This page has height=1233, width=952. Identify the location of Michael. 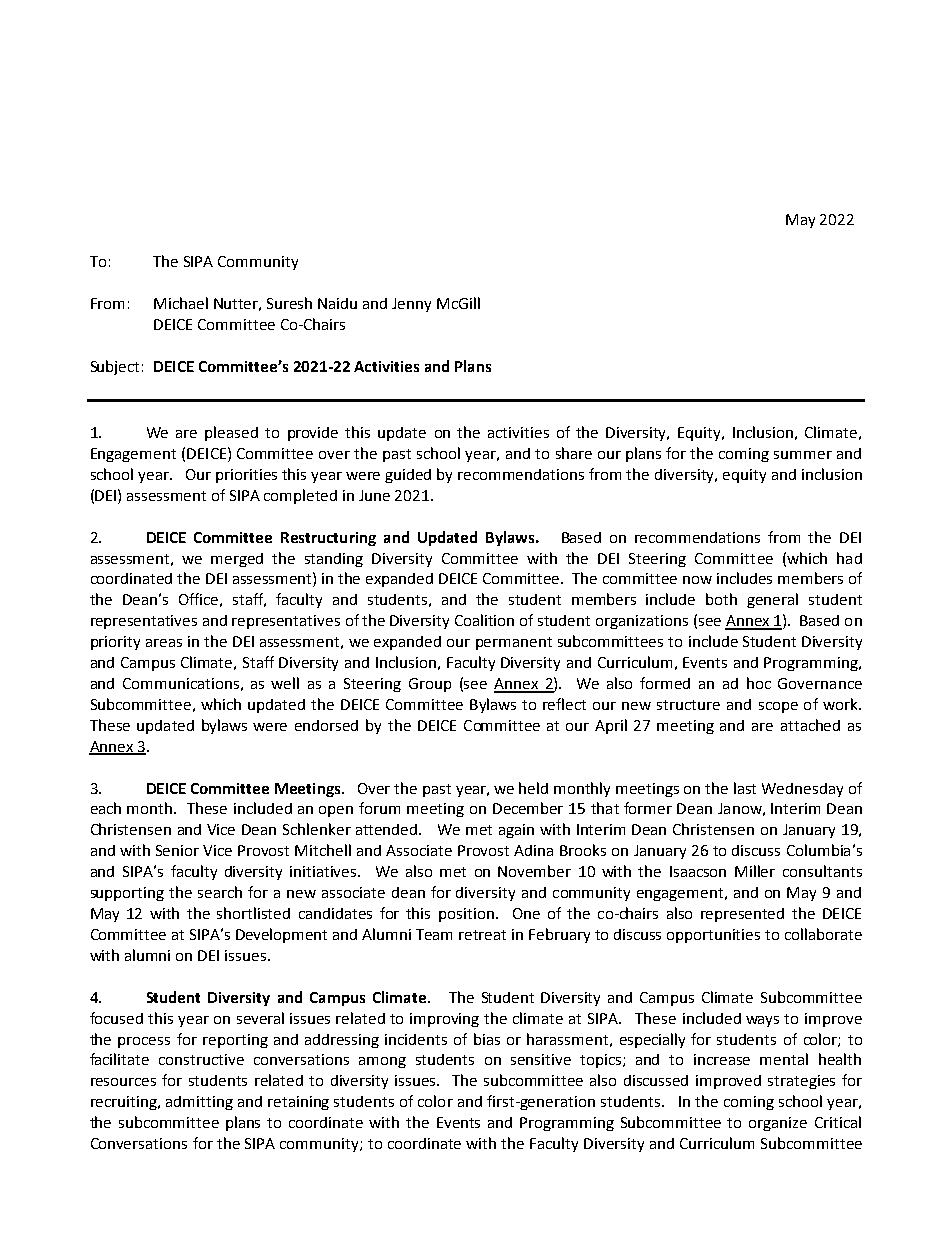
(181, 303).
